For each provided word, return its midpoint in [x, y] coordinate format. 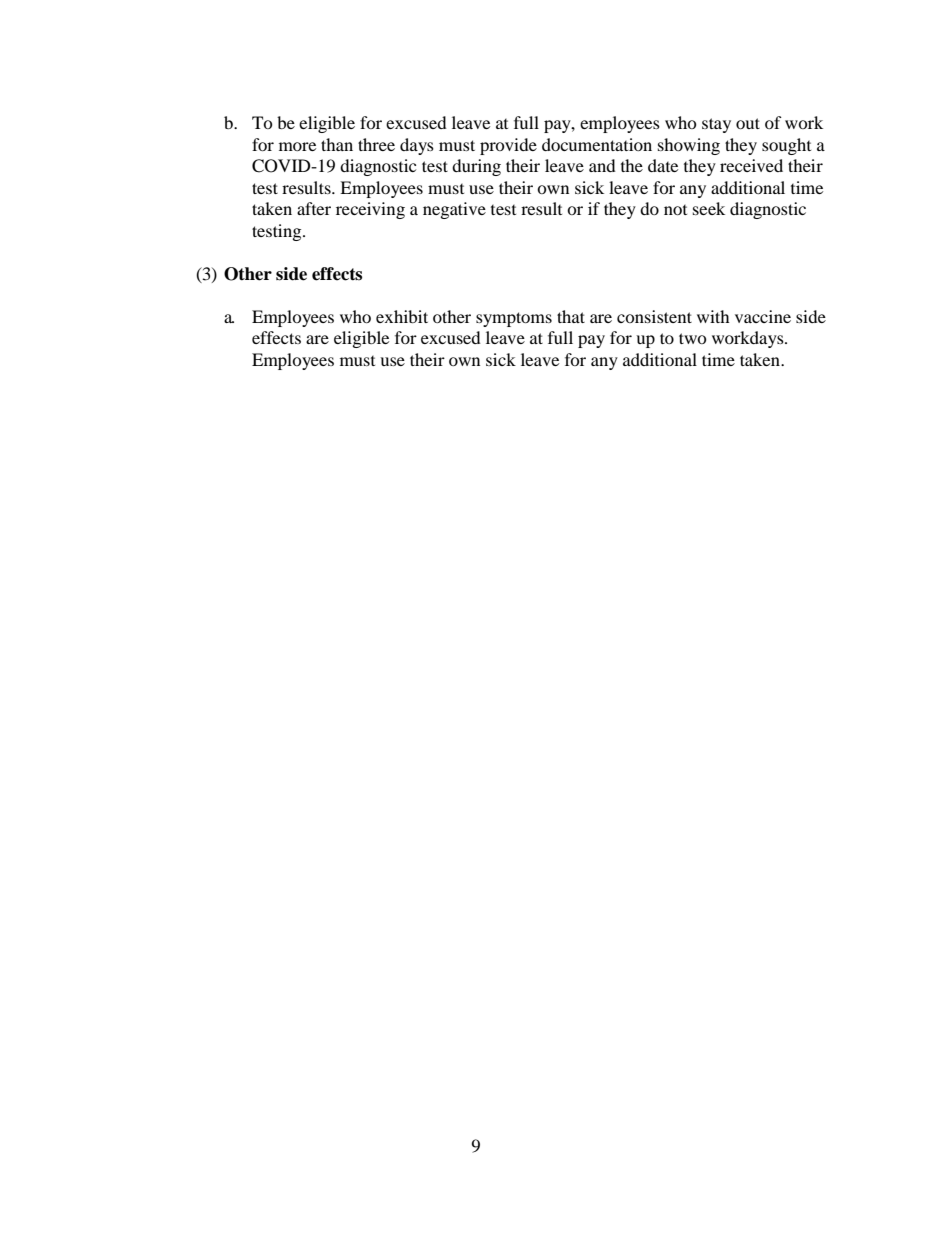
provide [508, 146]
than [337, 144]
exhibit [402, 316]
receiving [370, 210]
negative [454, 210]
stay [716, 125]
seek [709, 208]
